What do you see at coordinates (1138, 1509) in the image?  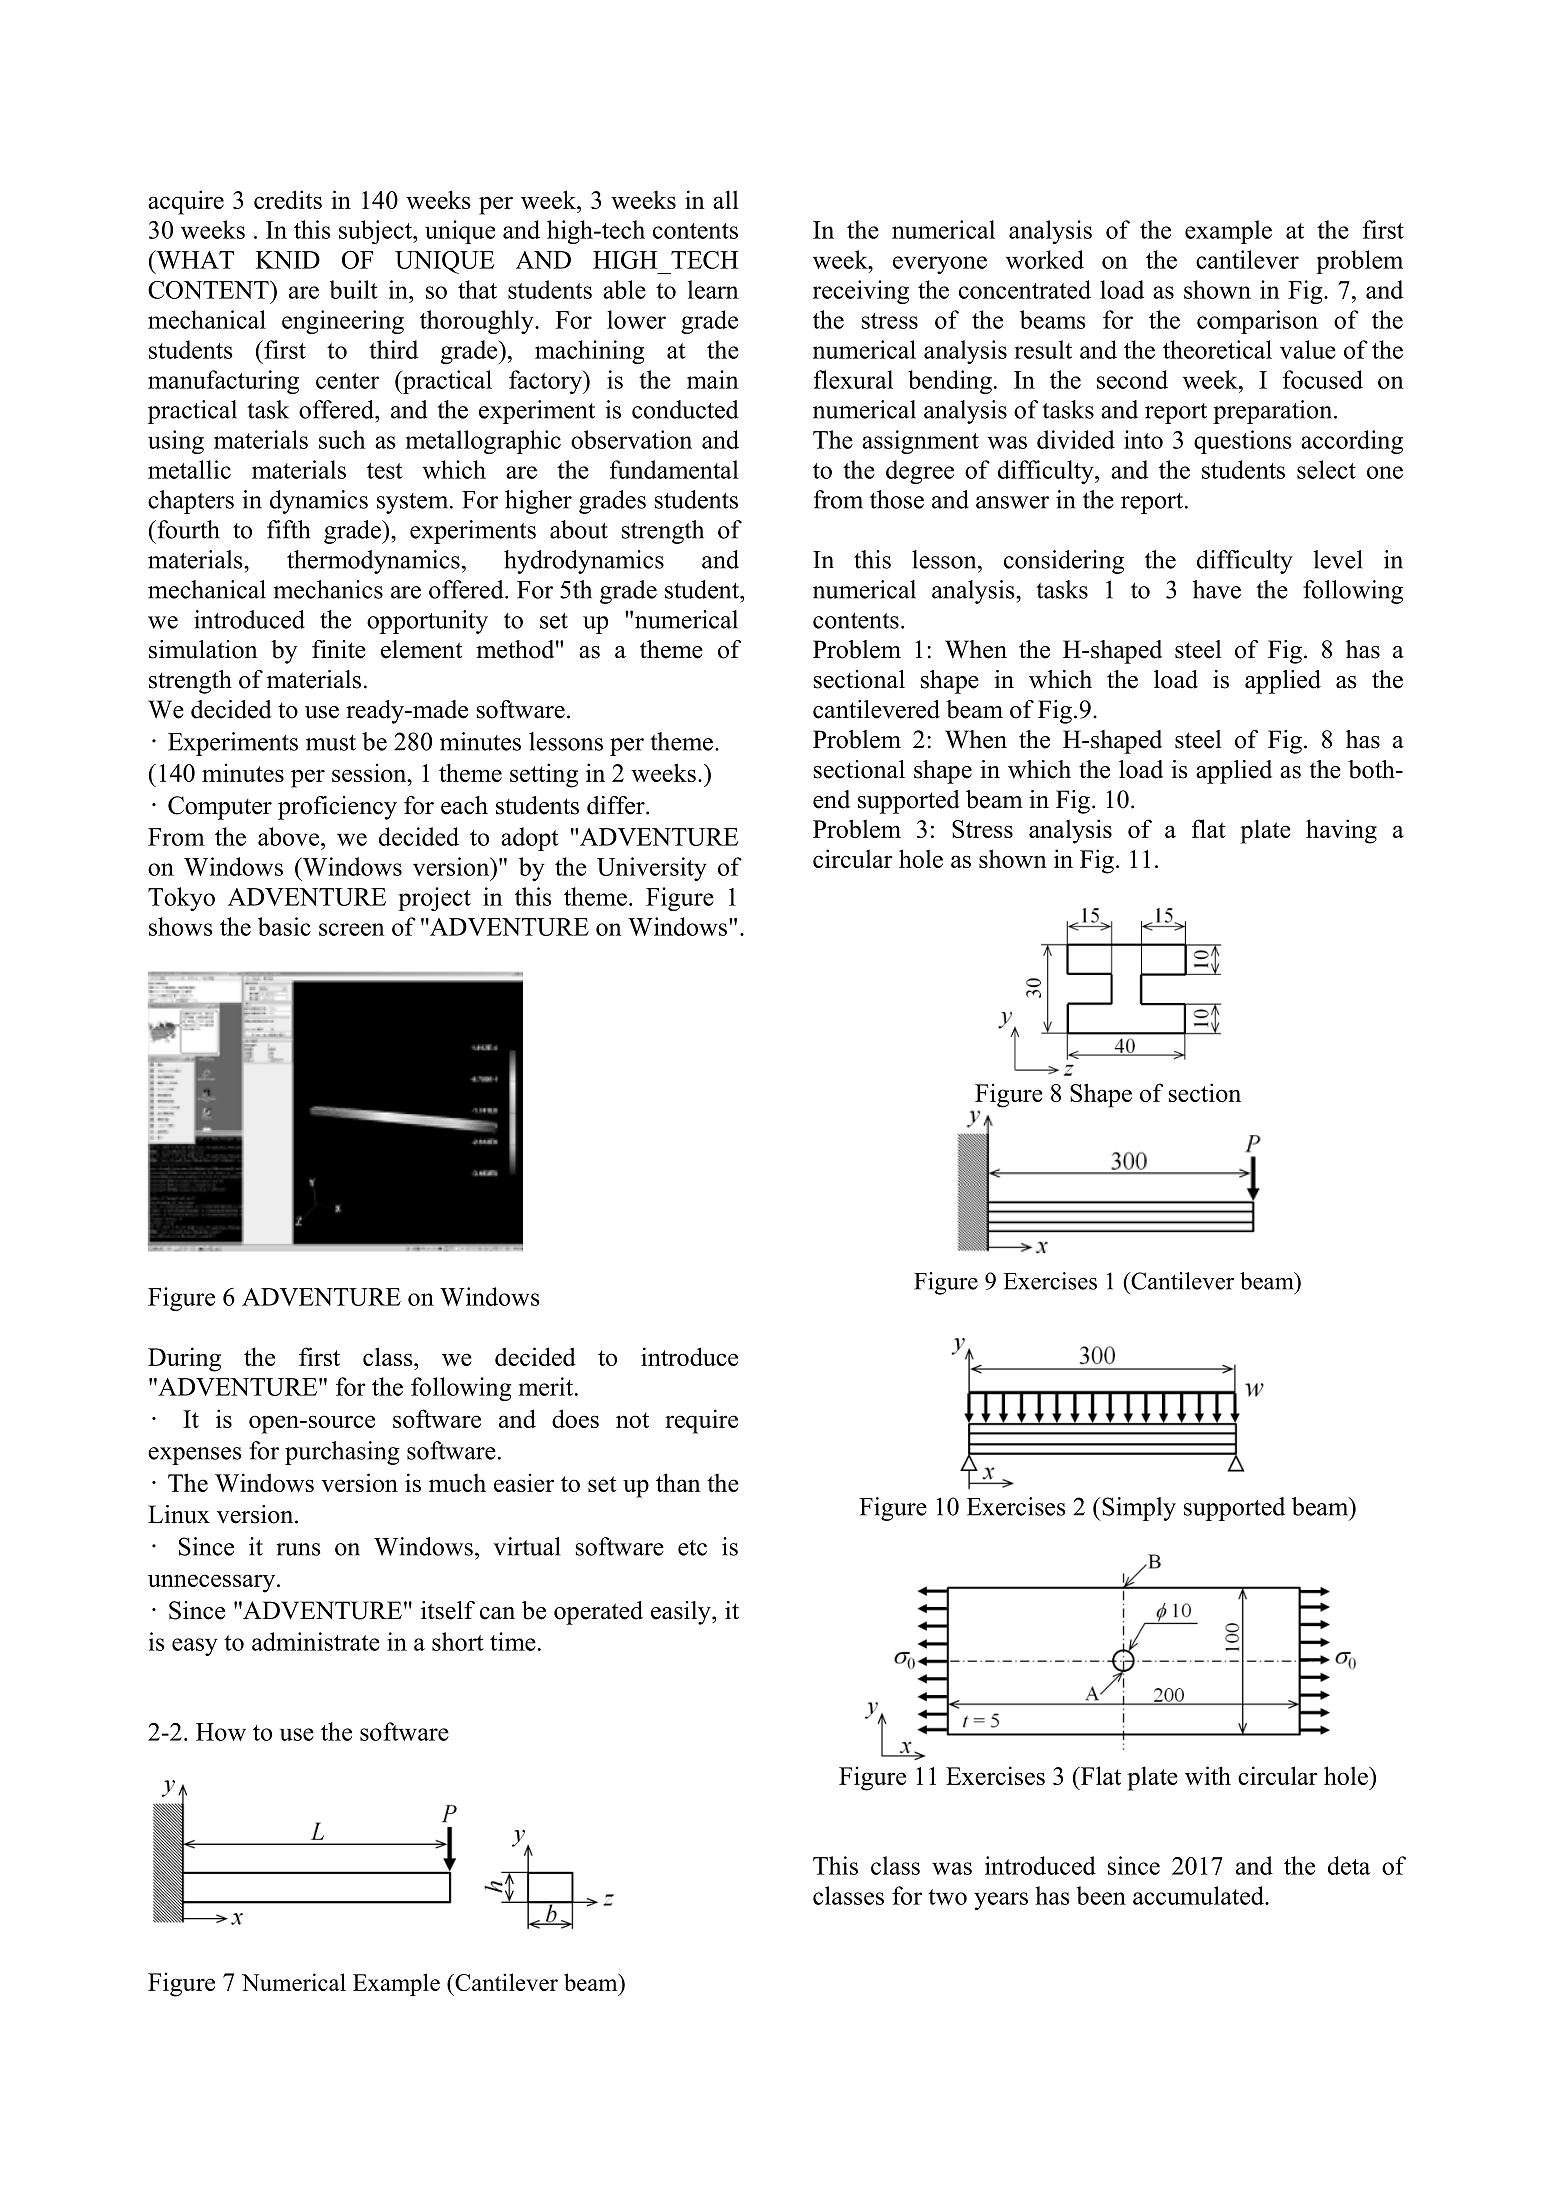 I see `Simply` at bounding box center [1138, 1509].
